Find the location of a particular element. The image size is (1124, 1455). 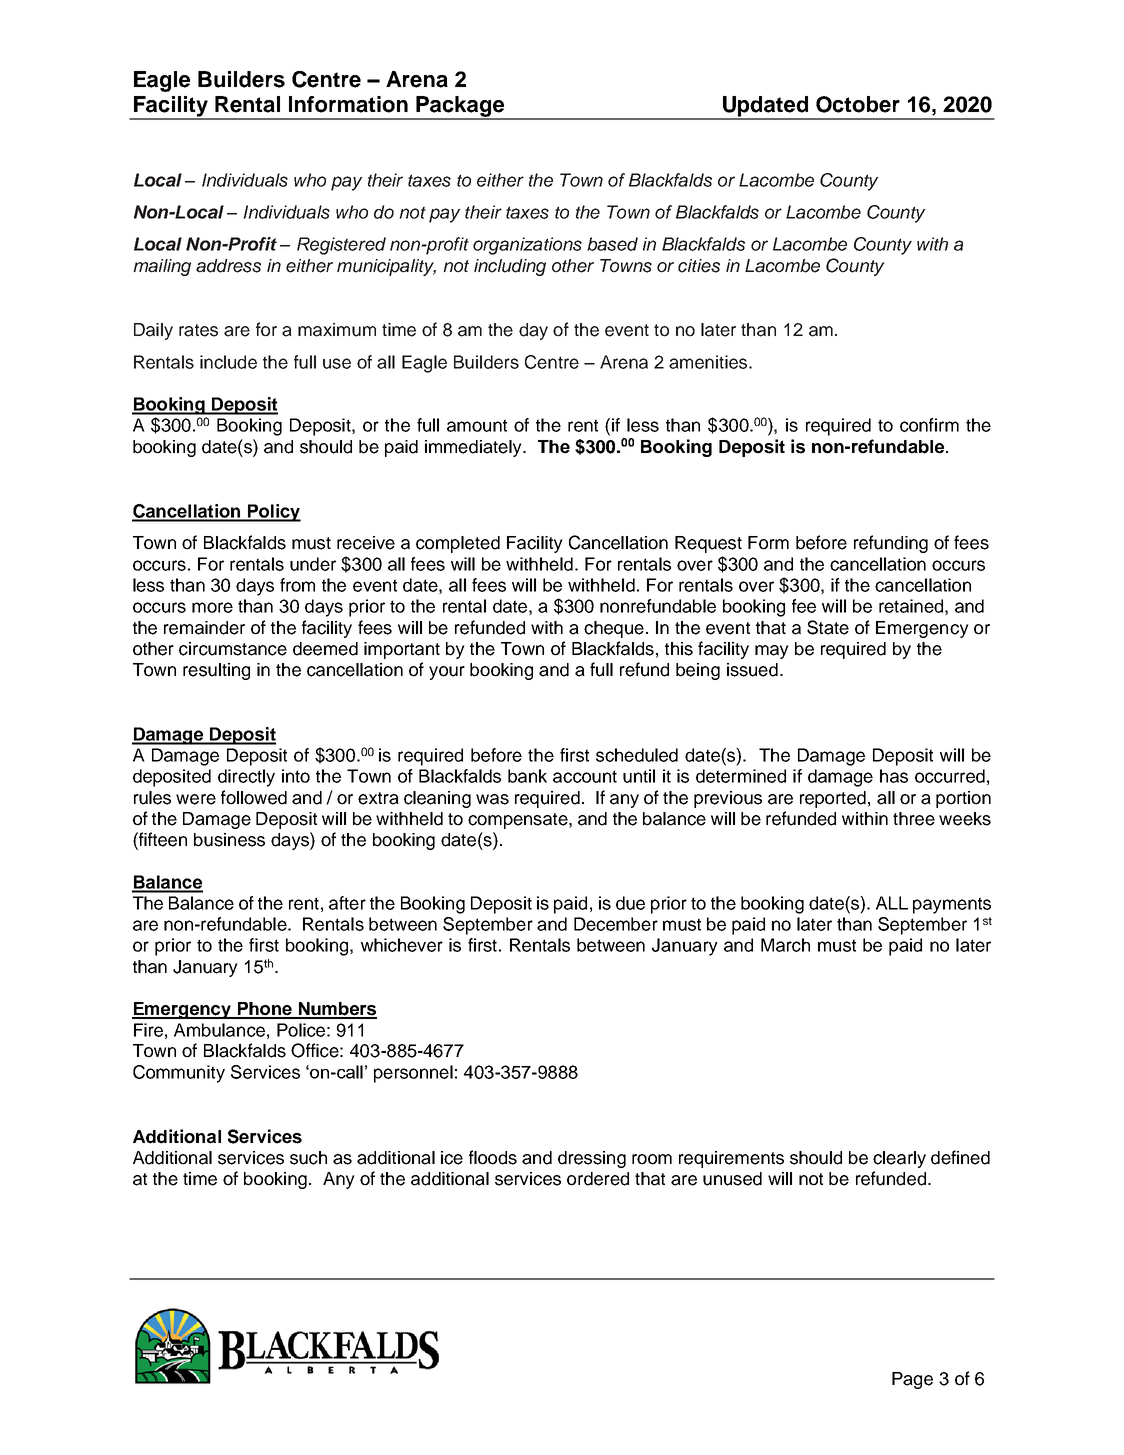

account is located at coordinates (585, 776).
